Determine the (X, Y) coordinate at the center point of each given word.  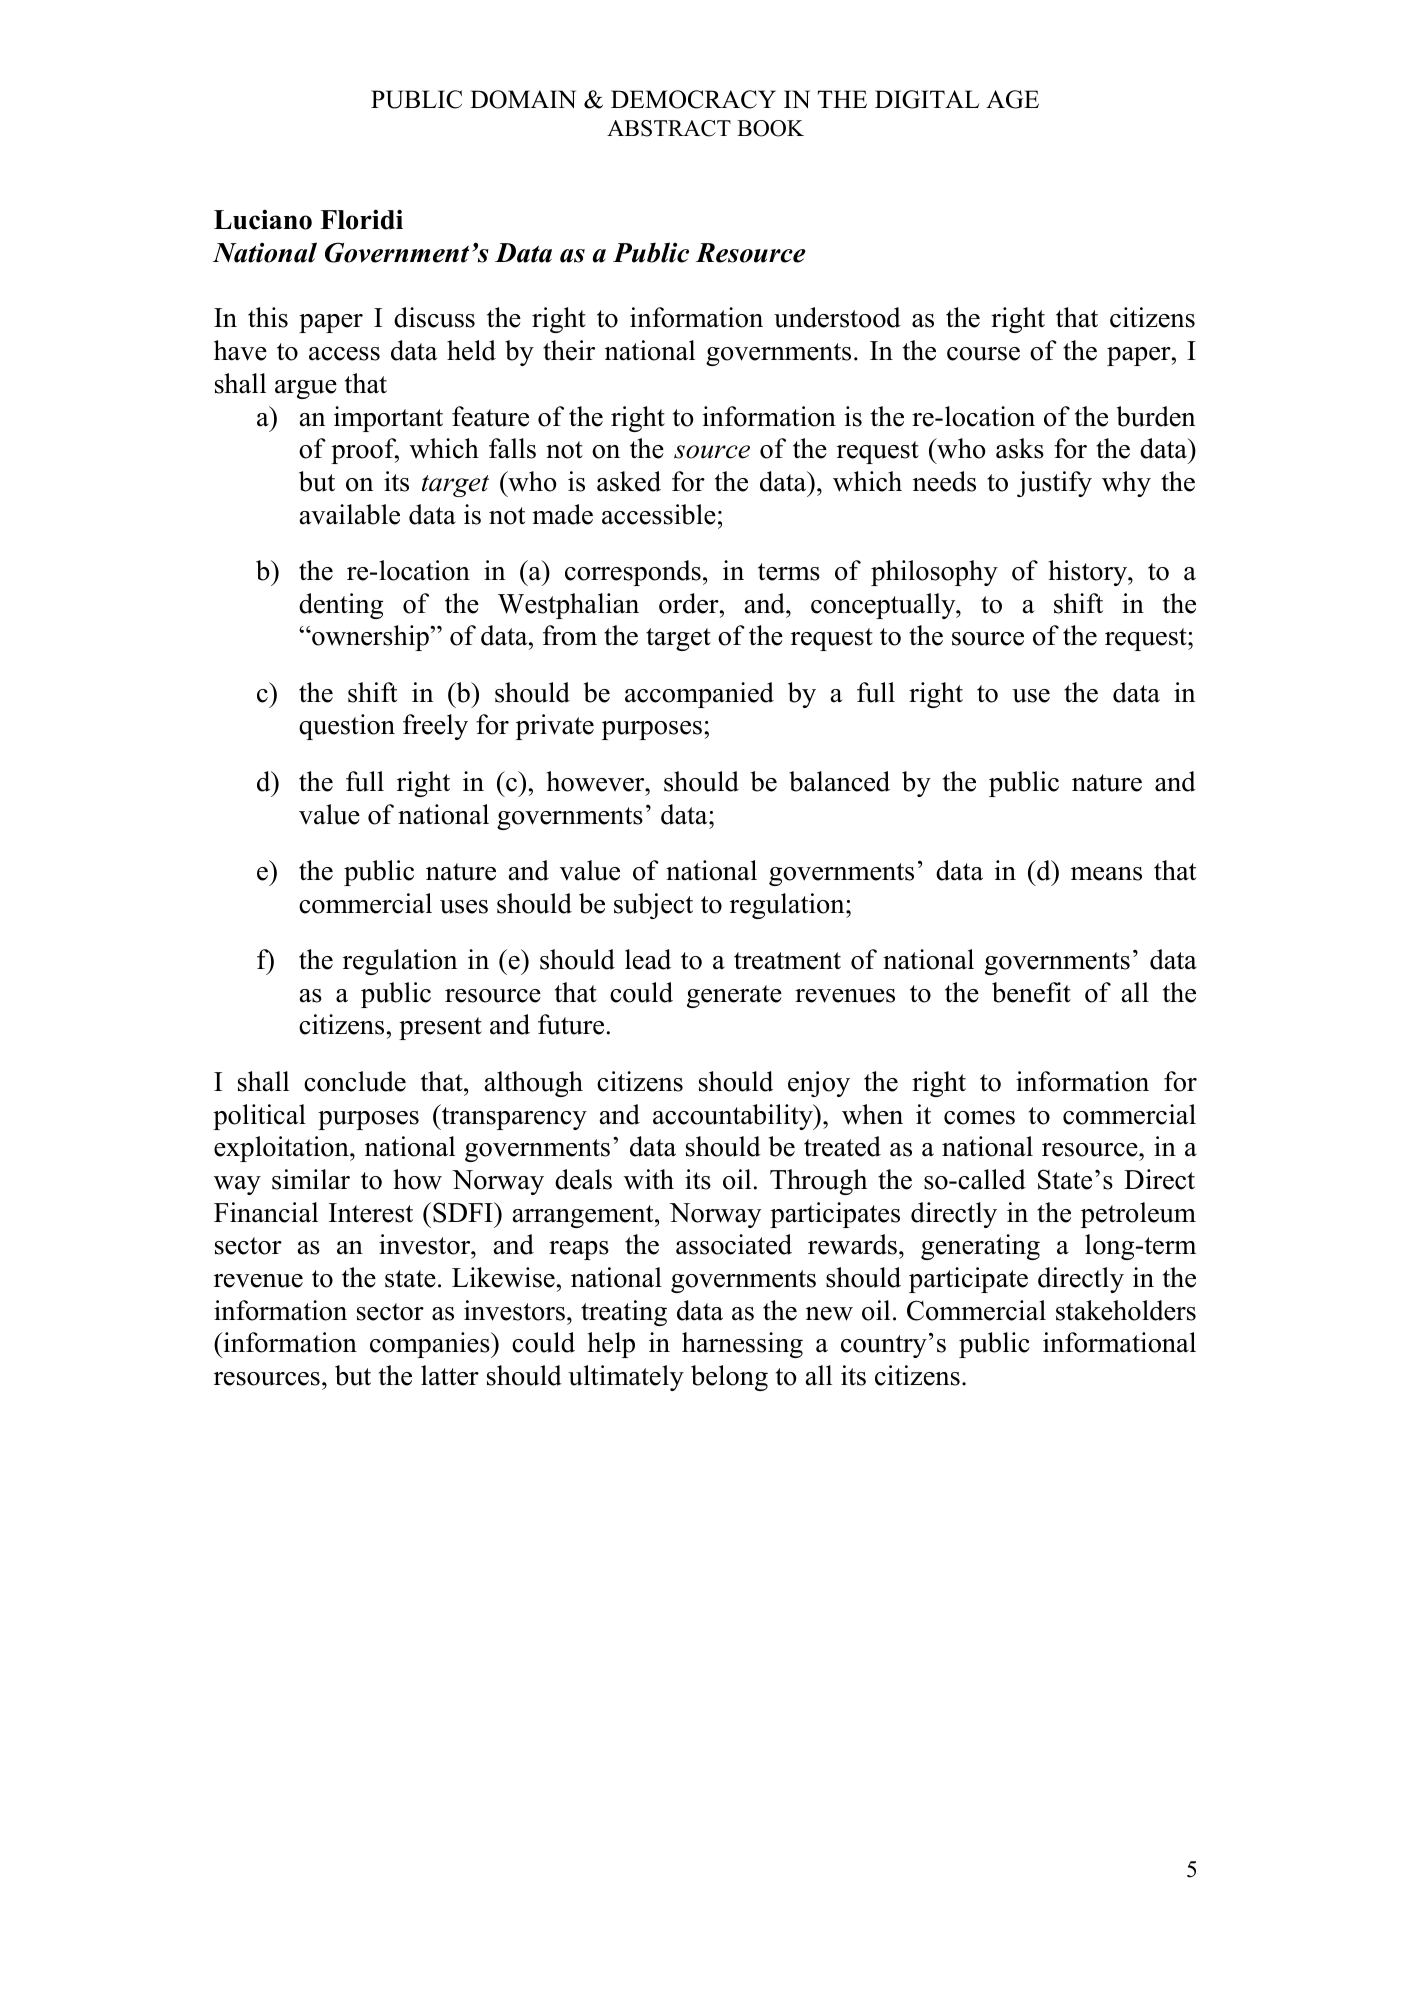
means (1106, 874)
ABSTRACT (669, 128)
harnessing (742, 1345)
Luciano (263, 219)
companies (431, 1345)
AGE (1012, 99)
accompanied (699, 695)
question (347, 727)
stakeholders (1126, 1310)
